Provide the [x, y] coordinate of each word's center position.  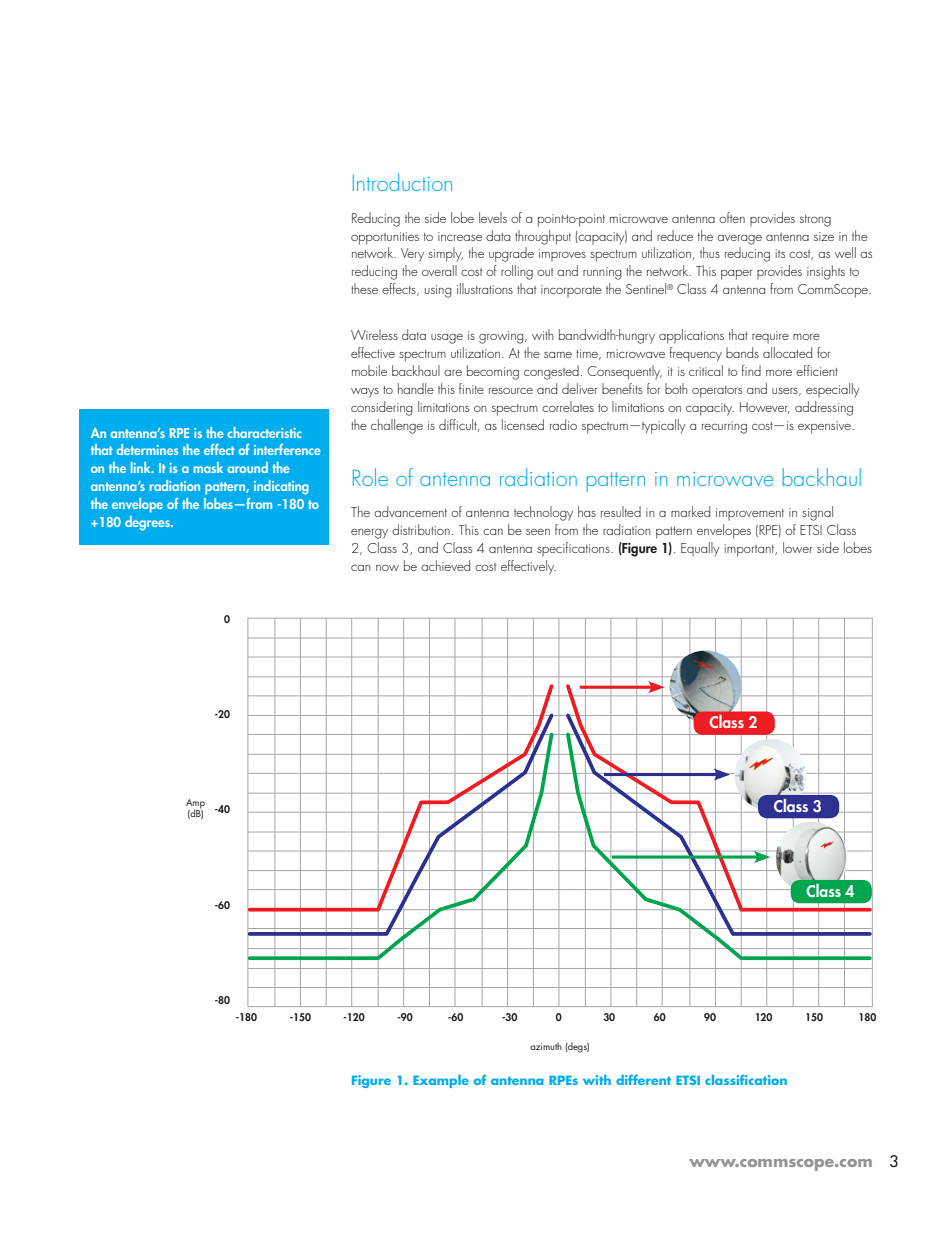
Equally [700, 549]
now [387, 568]
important [751, 550]
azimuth [546, 1046]
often [732, 217]
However [765, 408]
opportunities [385, 238]
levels [493, 217]
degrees [148, 523]
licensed [523, 424]
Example [441, 1081]
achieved [445, 565]
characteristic [264, 432]
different [643, 1080]
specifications [574, 549]
